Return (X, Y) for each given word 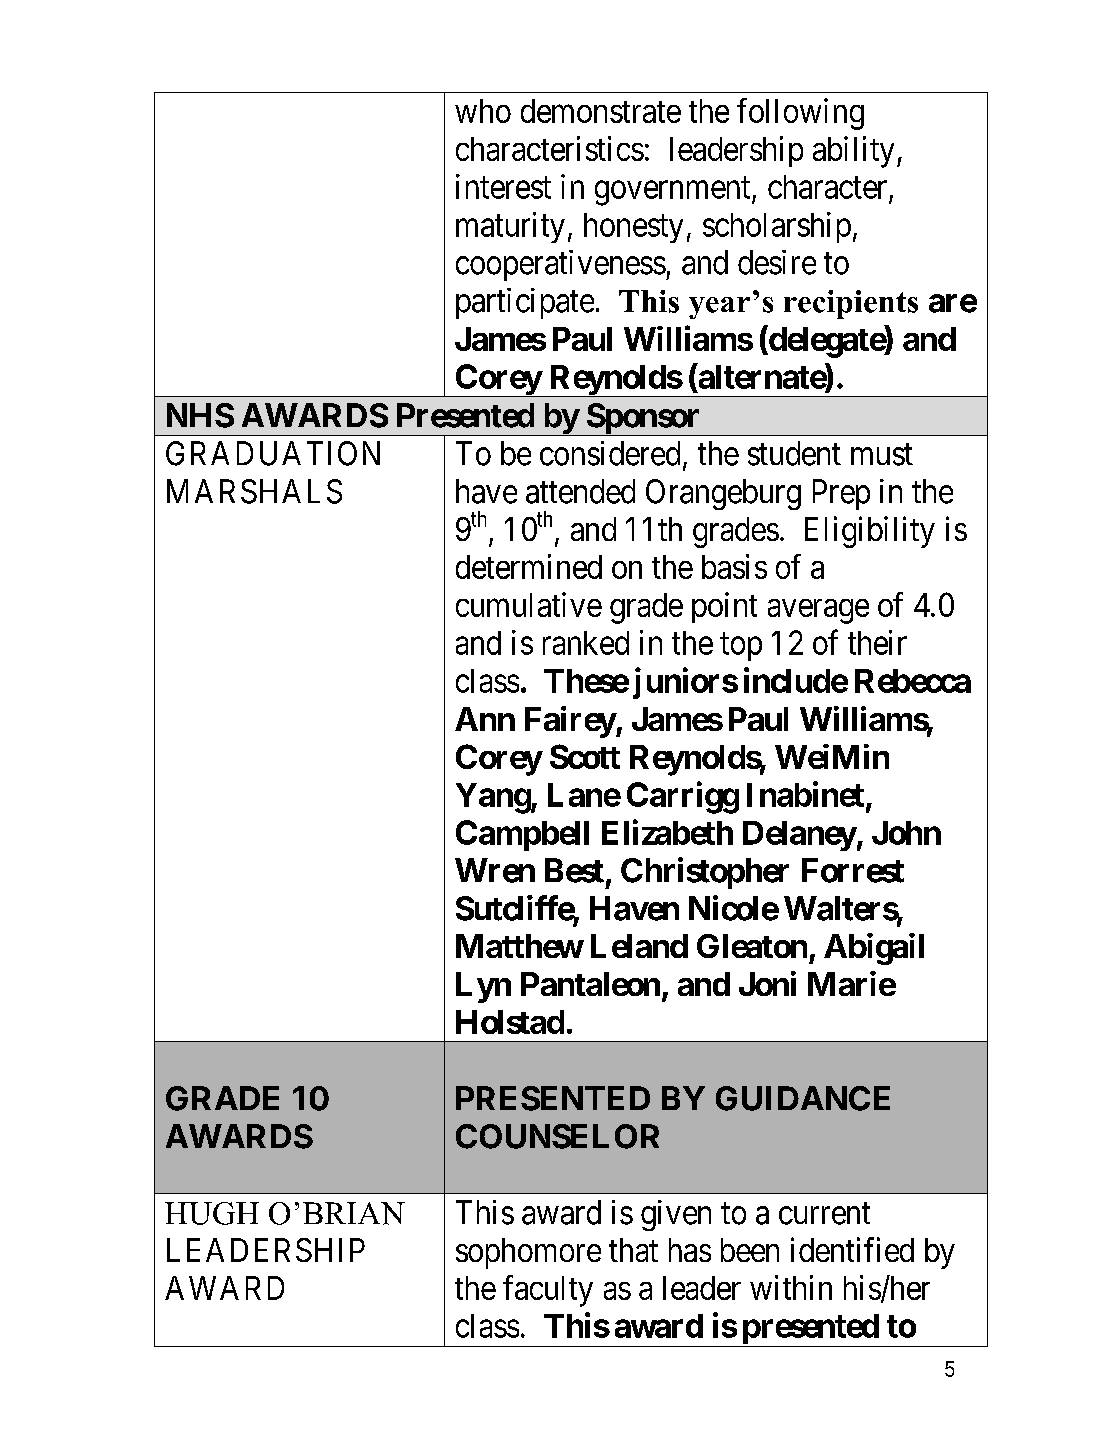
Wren (495, 870)
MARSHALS (254, 491)
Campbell (522, 835)
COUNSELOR (557, 1136)
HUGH (212, 1213)
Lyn (483, 987)
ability (853, 152)
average (818, 611)
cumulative (529, 604)
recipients (851, 304)
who (483, 111)
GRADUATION (273, 453)
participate (525, 303)
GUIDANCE (803, 1098)
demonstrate (601, 111)
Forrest (853, 870)
